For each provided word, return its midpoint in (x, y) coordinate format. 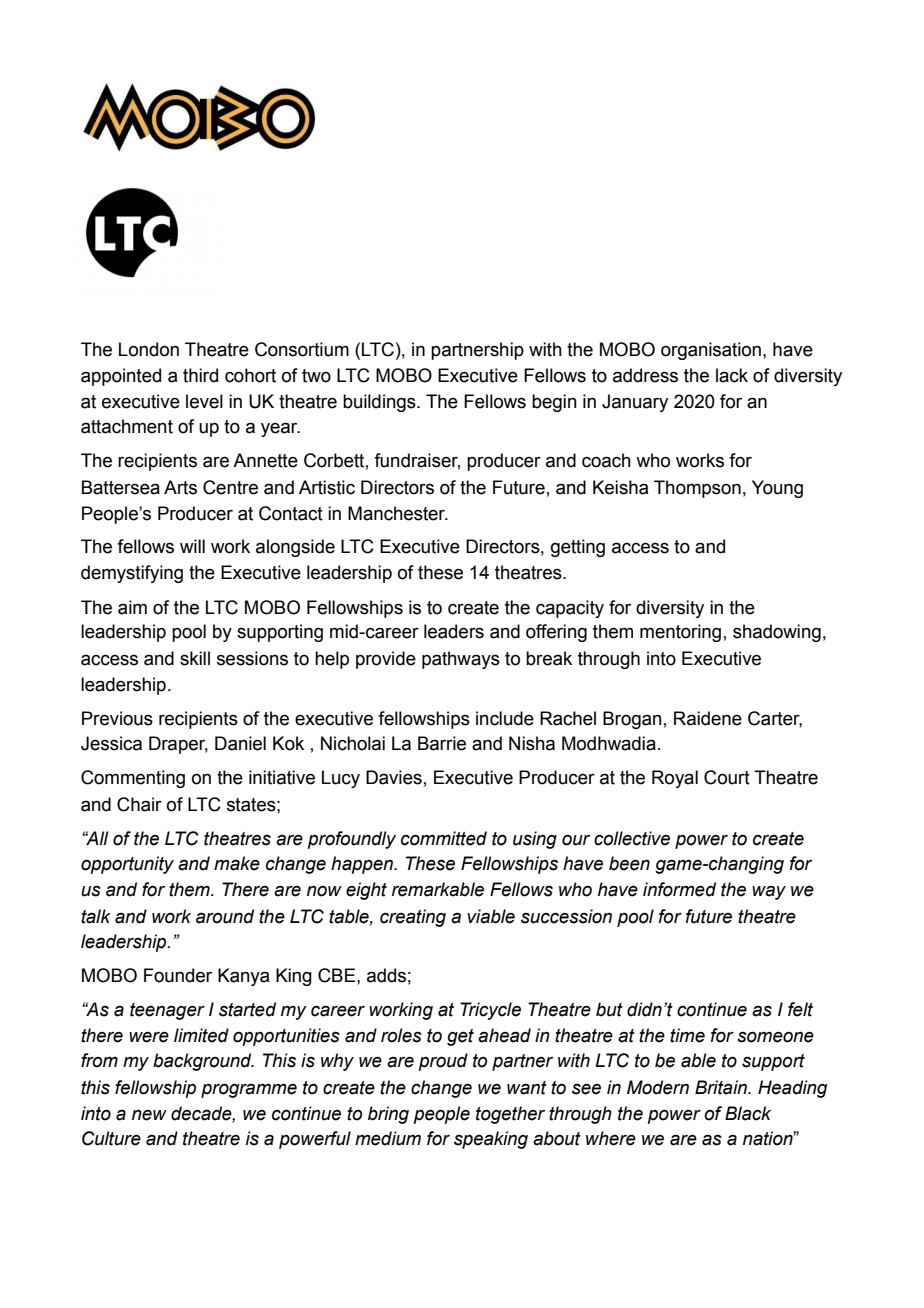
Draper (178, 745)
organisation (711, 351)
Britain (722, 1087)
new (149, 1115)
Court (727, 777)
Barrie (442, 743)
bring (388, 1115)
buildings (380, 403)
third (200, 375)
